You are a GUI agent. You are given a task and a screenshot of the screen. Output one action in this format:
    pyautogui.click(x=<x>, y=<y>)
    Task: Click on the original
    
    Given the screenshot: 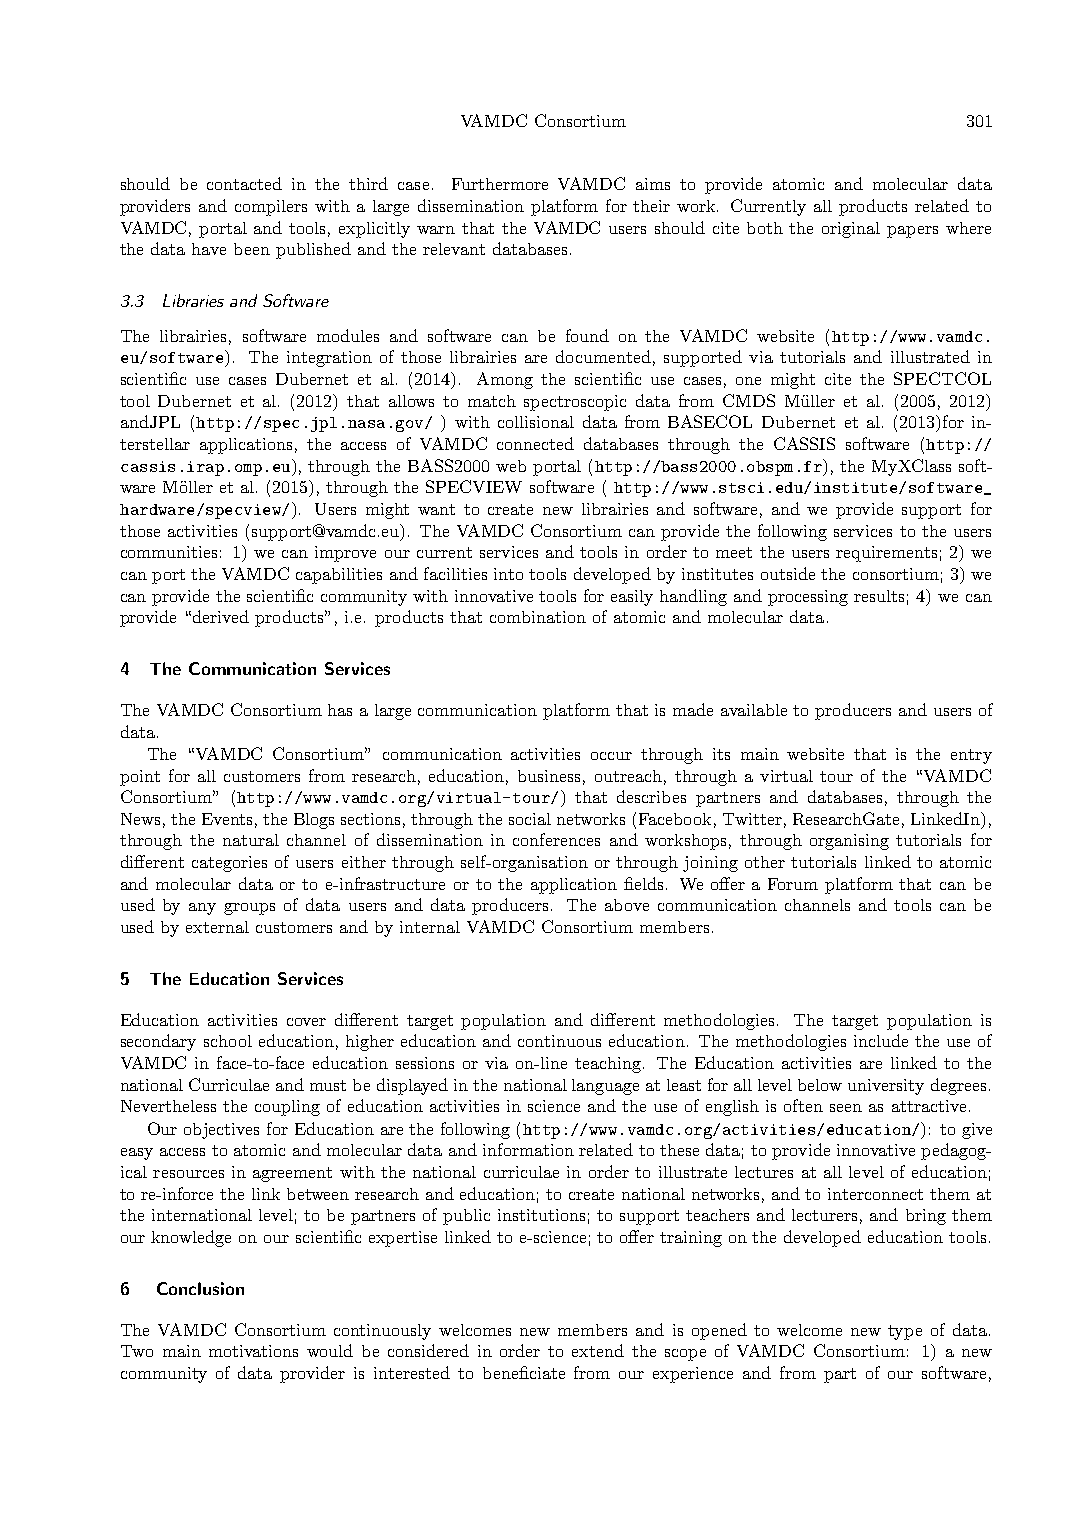 What is the action you would take?
    pyautogui.click(x=851, y=230)
